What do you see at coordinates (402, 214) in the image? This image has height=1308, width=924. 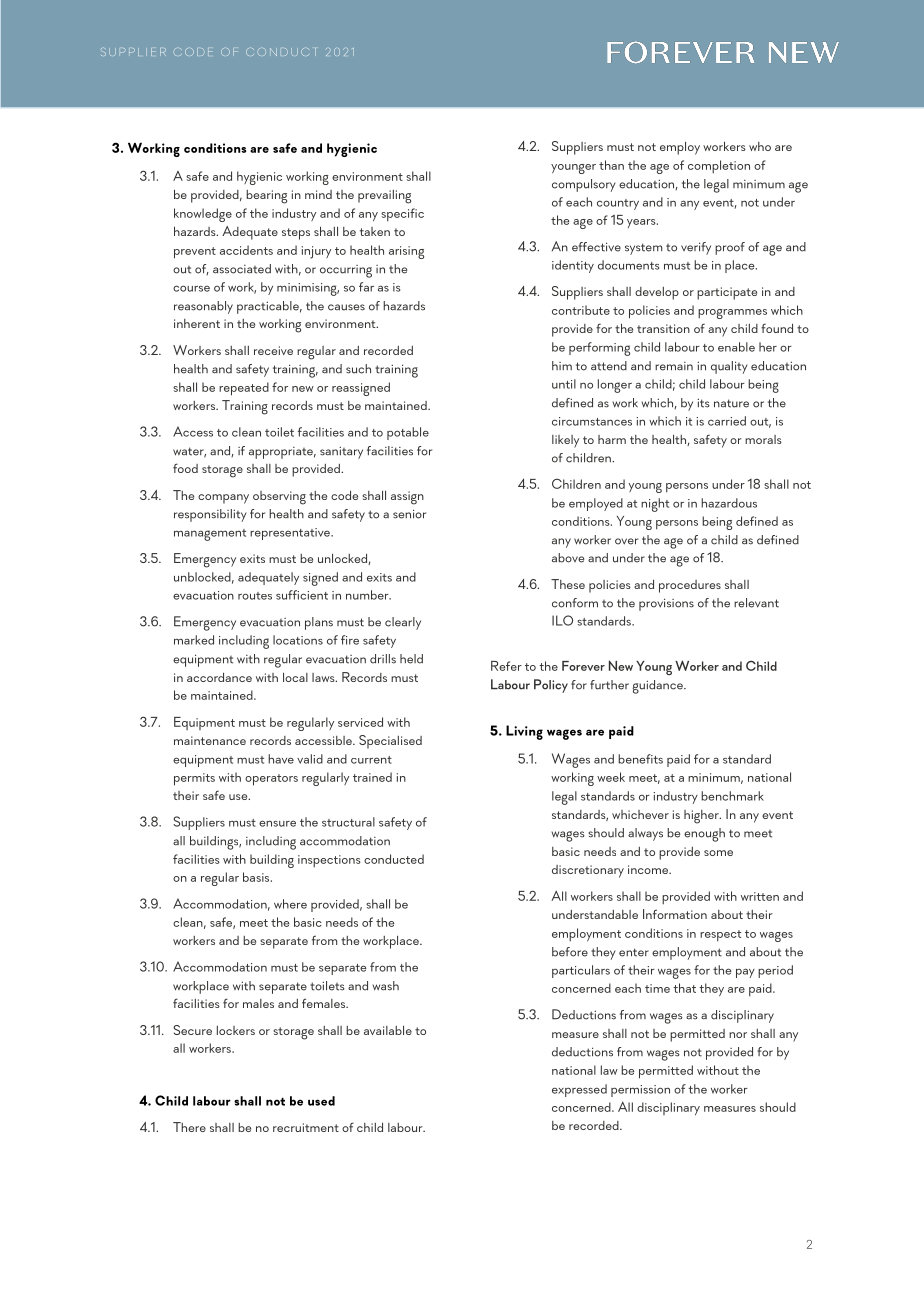 I see `specific` at bounding box center [402, 214].
